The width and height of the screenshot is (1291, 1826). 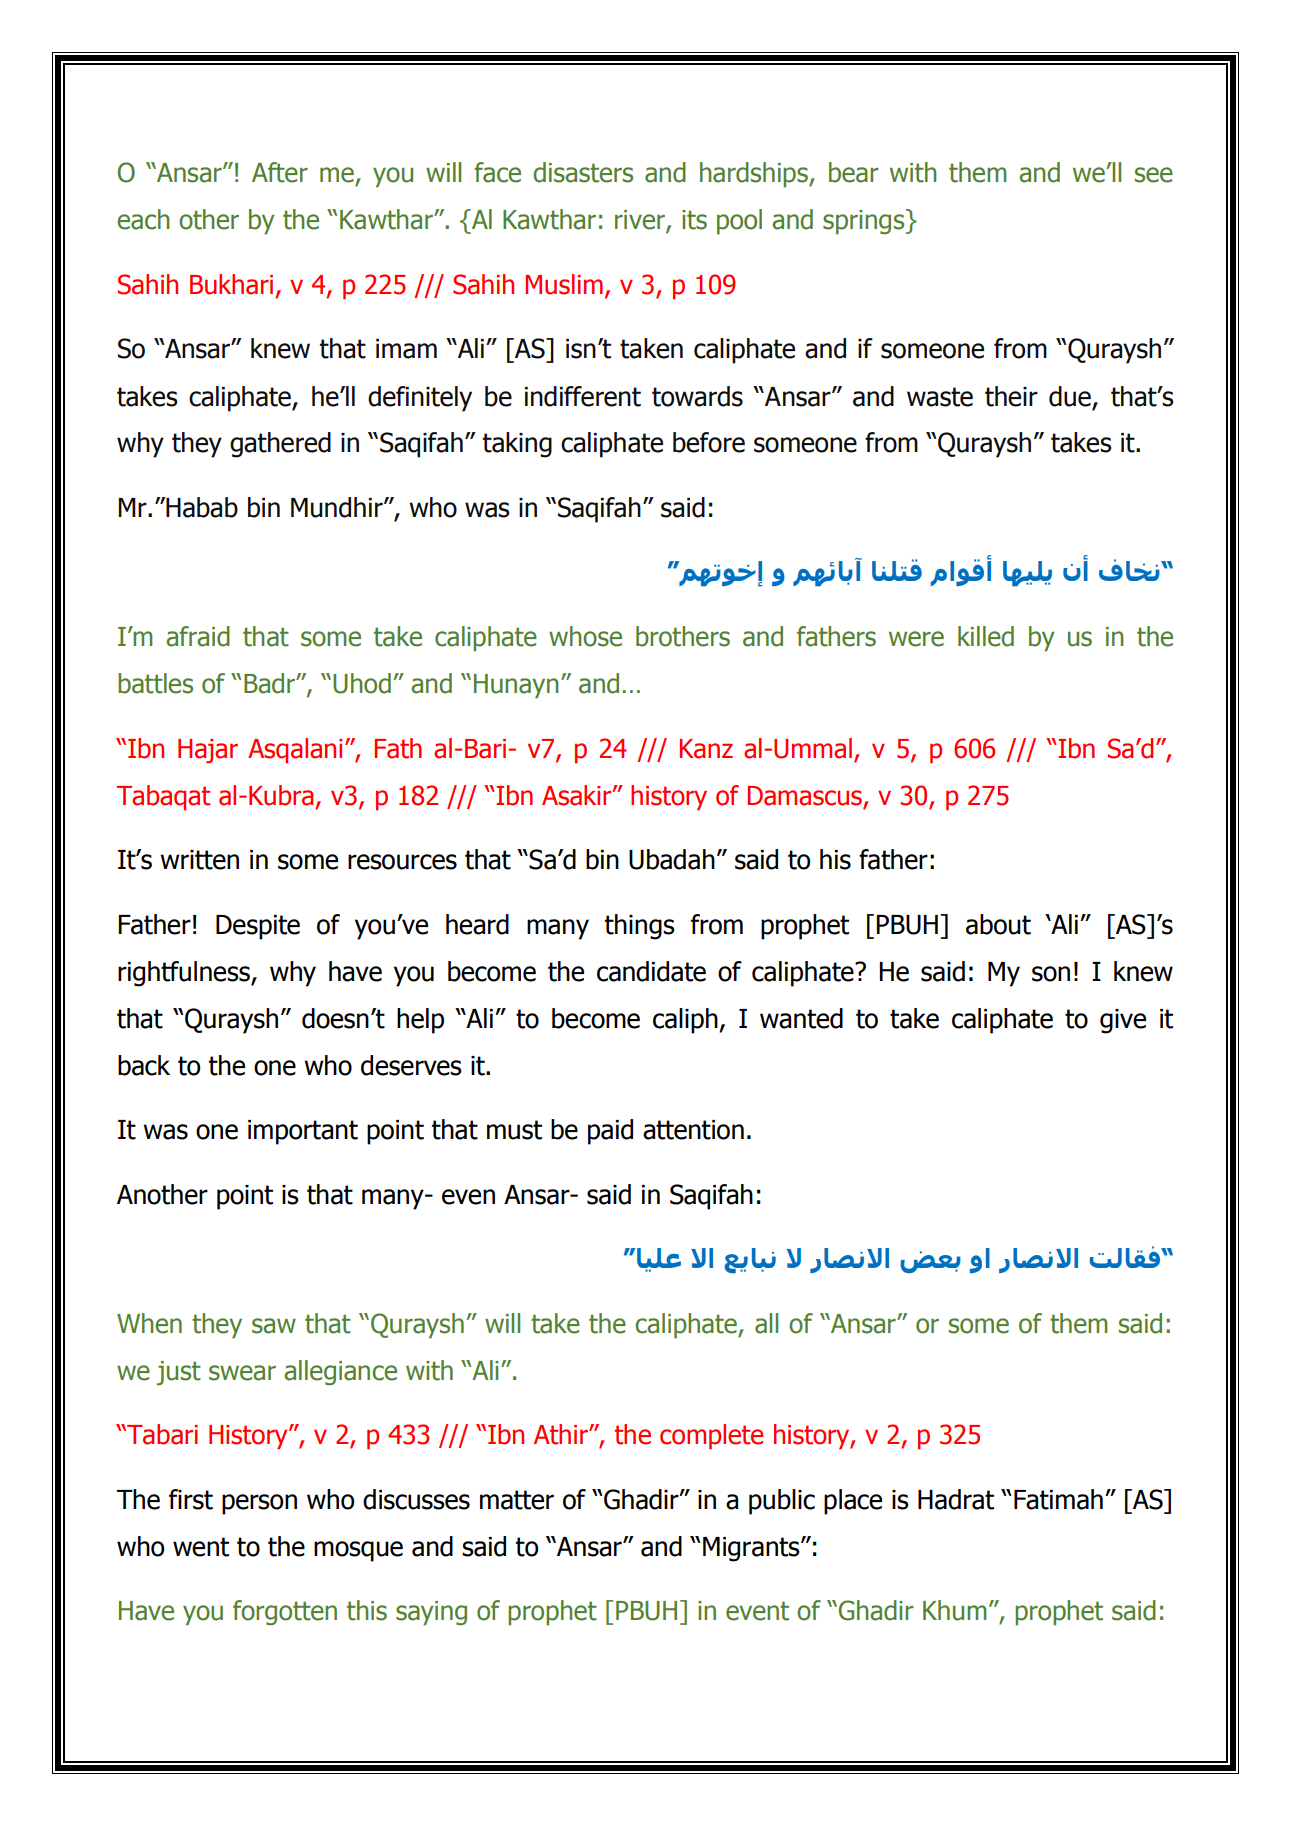 What do you see at coordinates (1154, 175) in the screenshot?
I see `see` at bounding box center [1154, 175].
